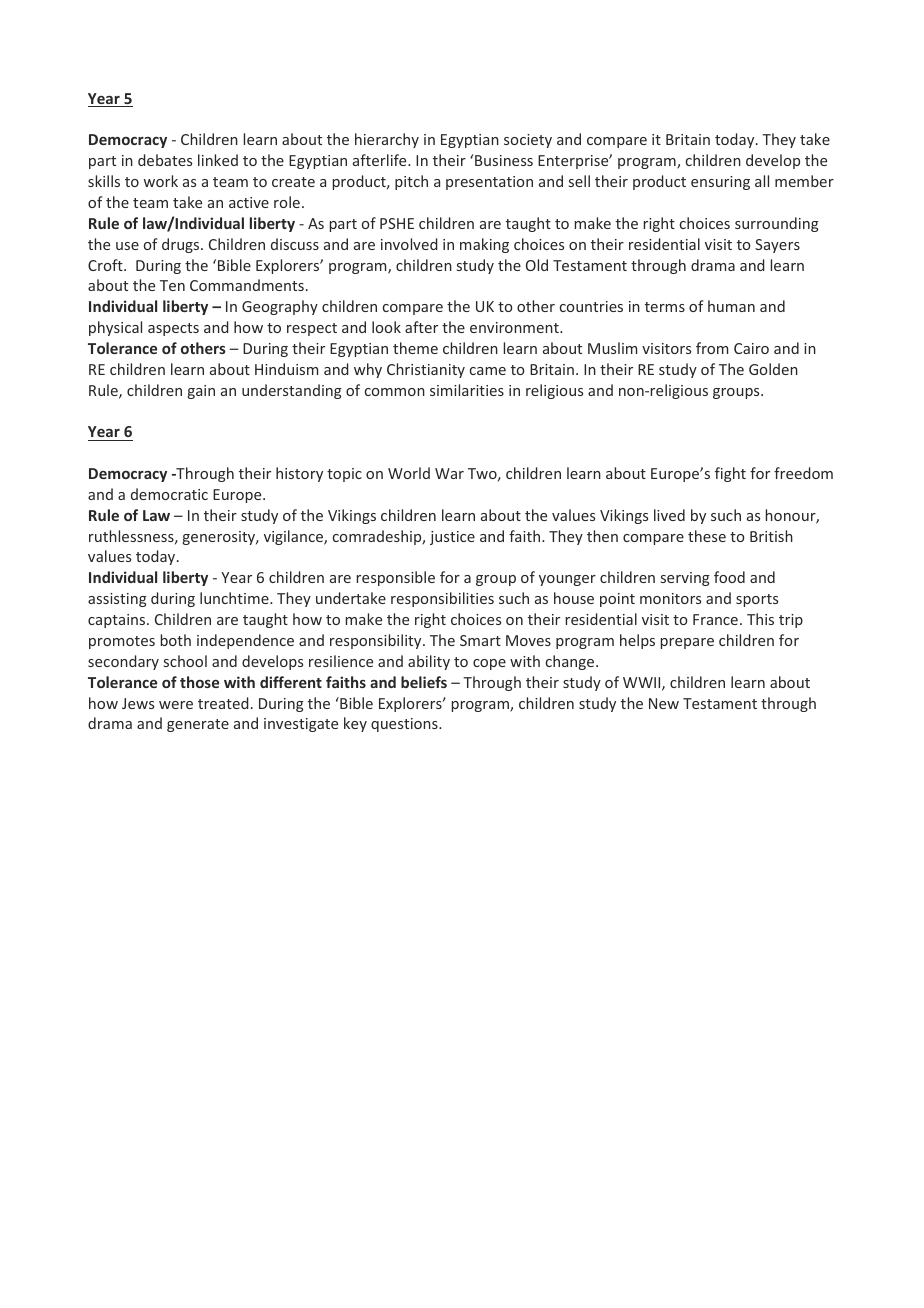 The height and width of the screenshot is (1308, 924). I want to click on fight, so click(730, 474).
